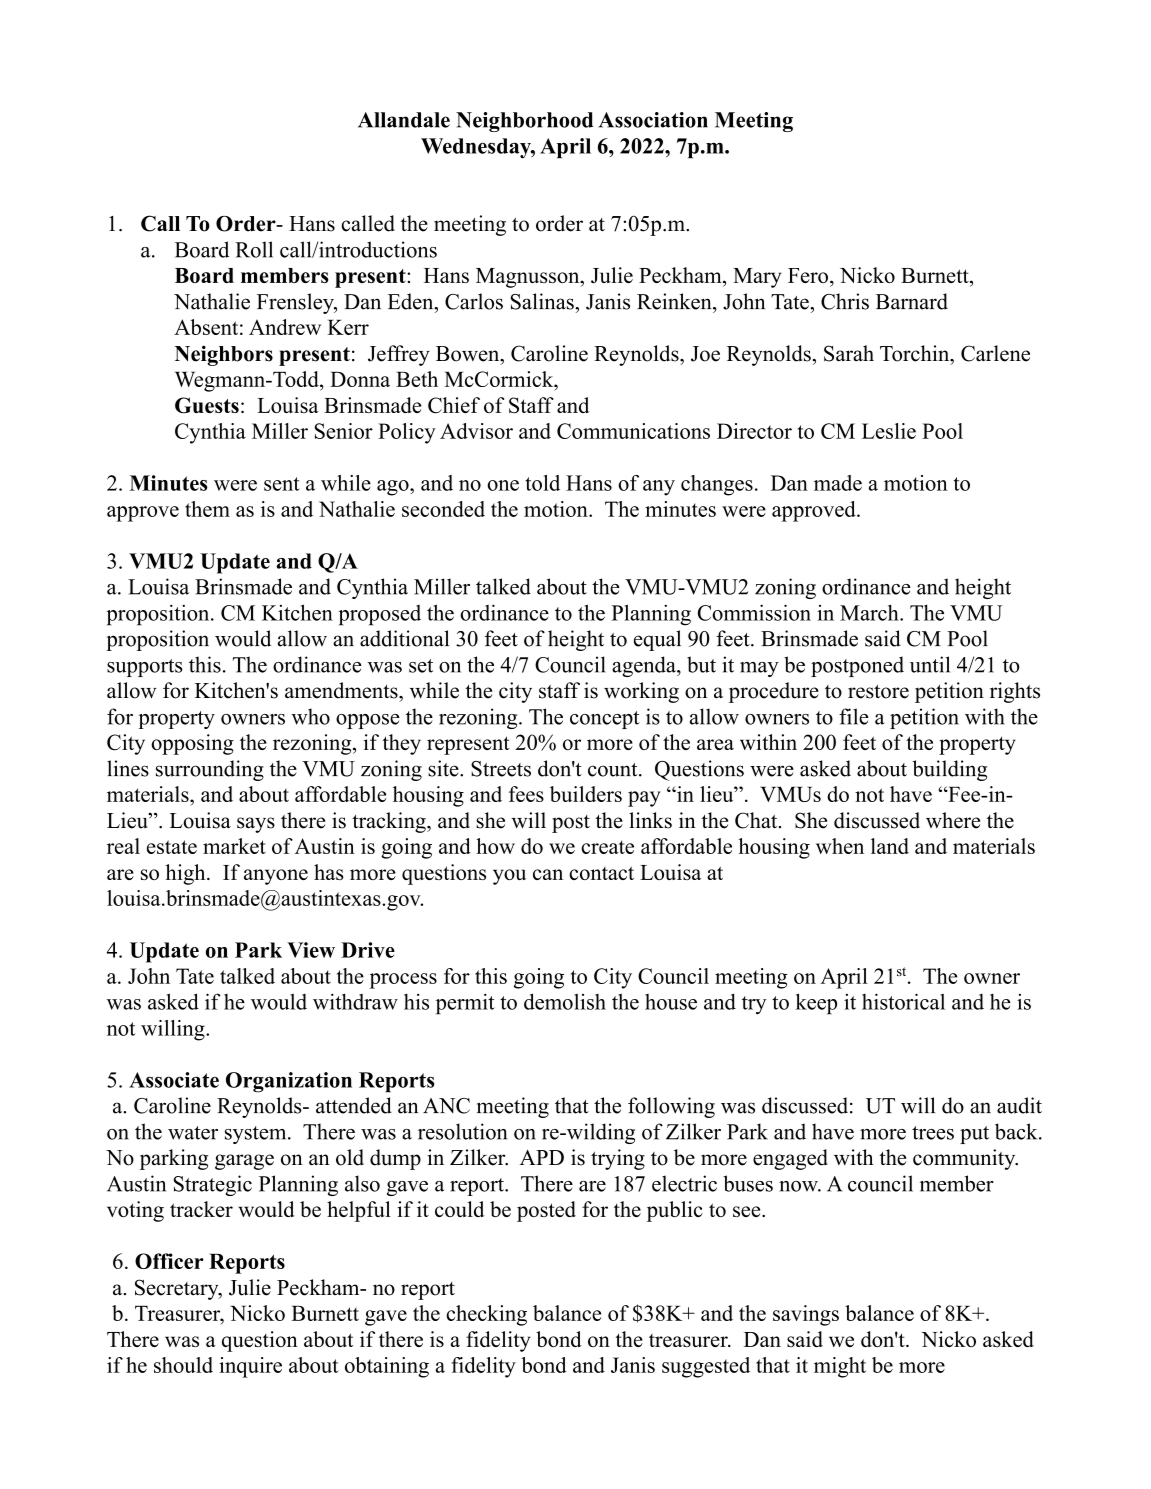 The height and width of the document is (1489, 1151). What do you see at coordinates (840, 1367) in the document?
I see `might` at bounding box center [840, 1367].
